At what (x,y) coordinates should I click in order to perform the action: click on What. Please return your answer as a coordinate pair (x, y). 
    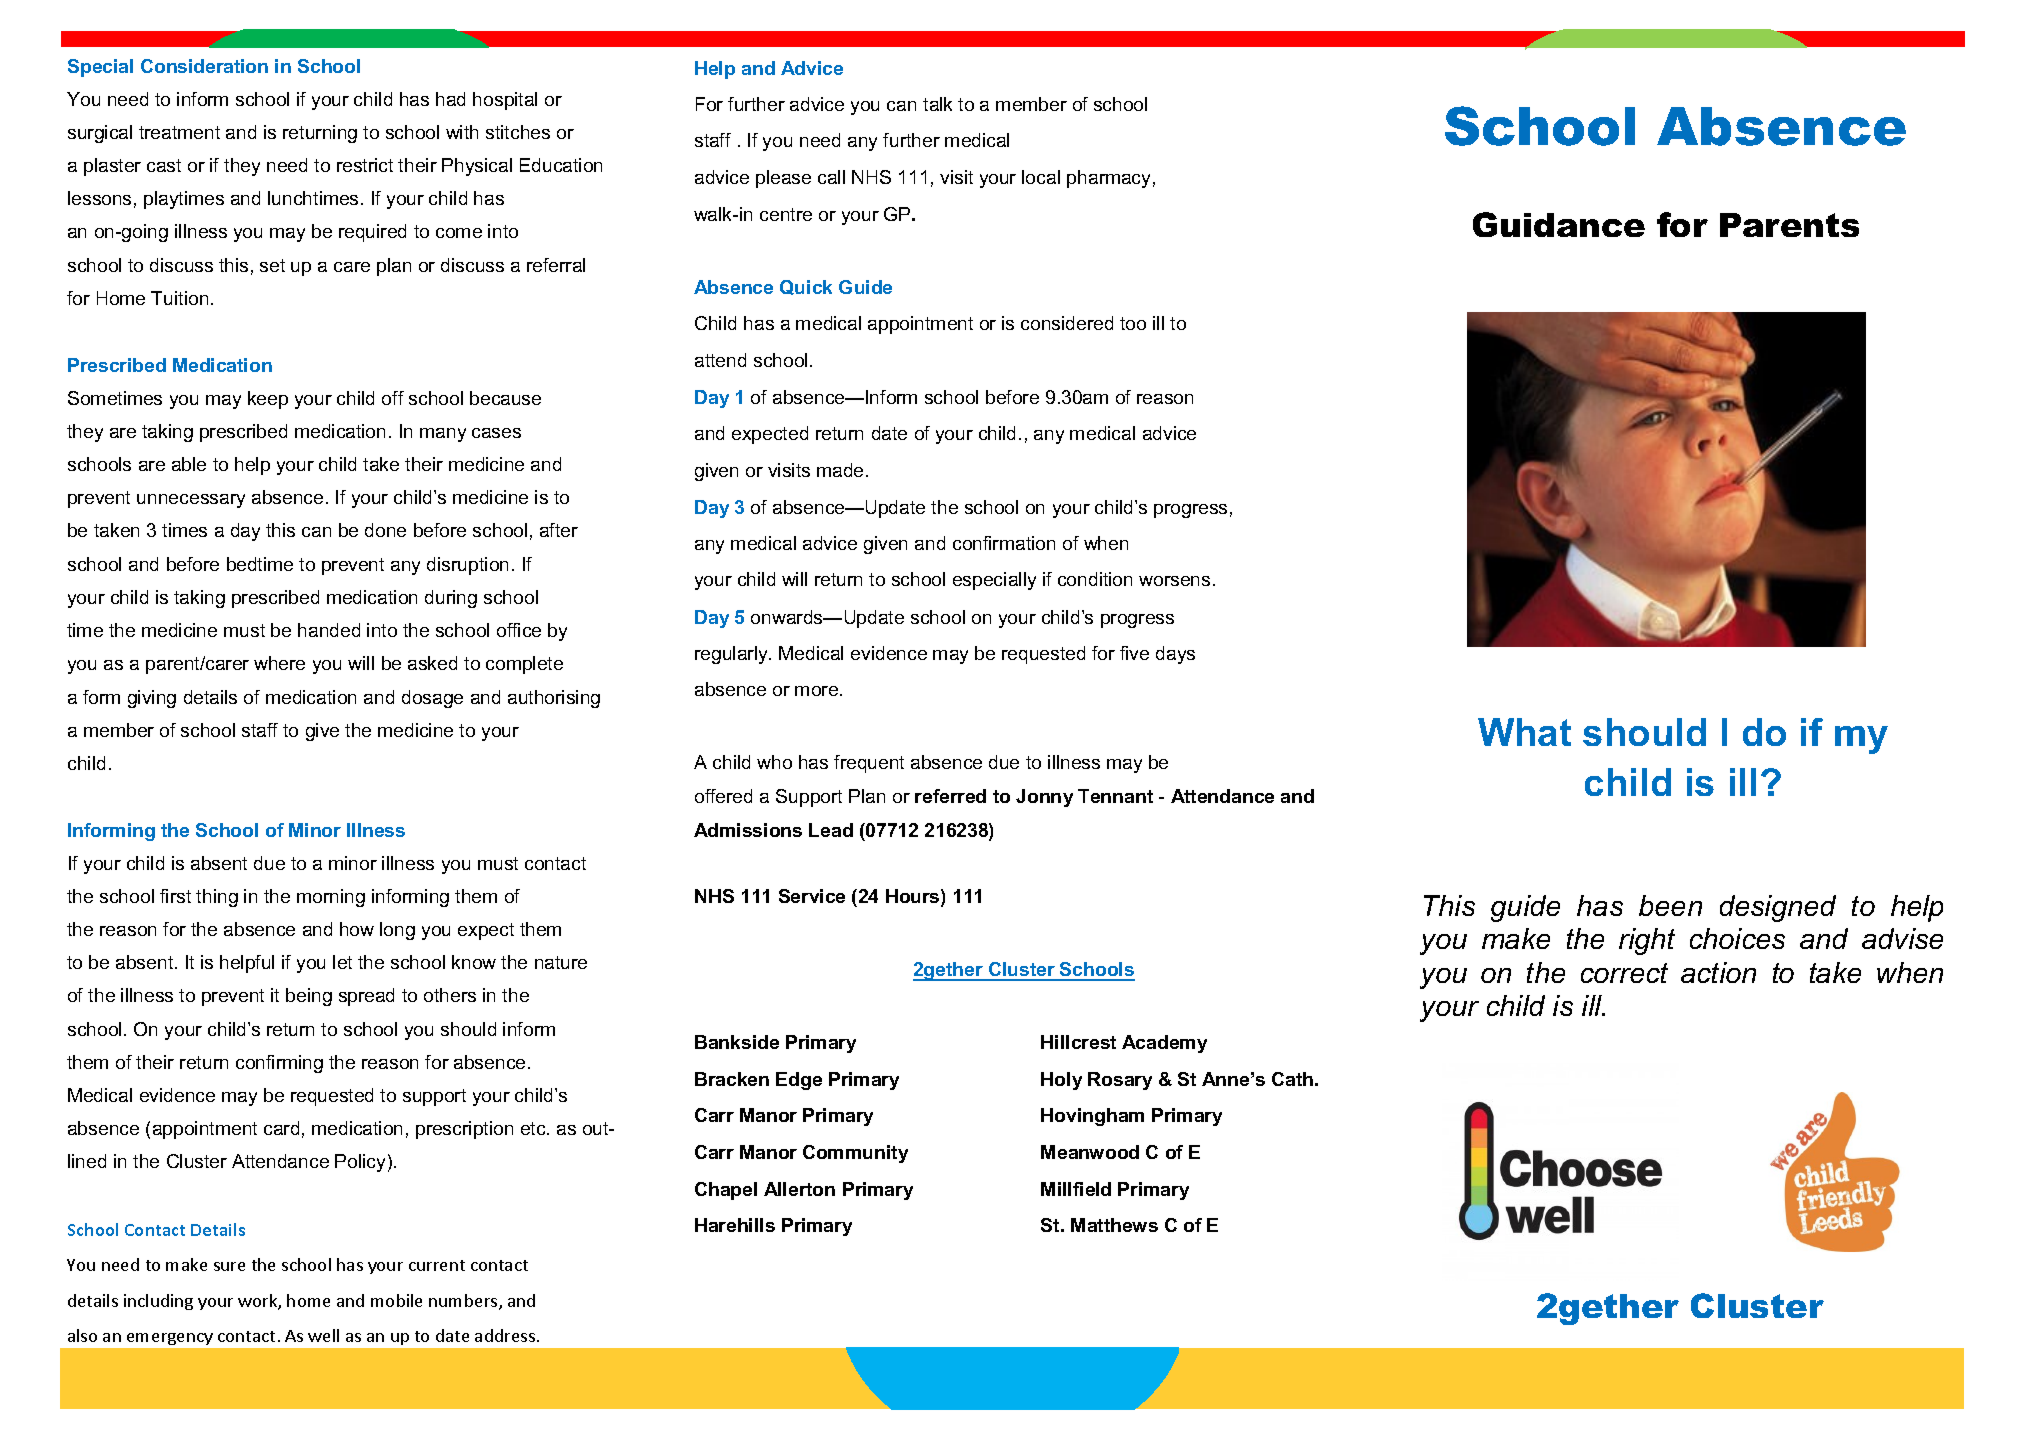
    Looking at the image, I should click on (1524, 732).
